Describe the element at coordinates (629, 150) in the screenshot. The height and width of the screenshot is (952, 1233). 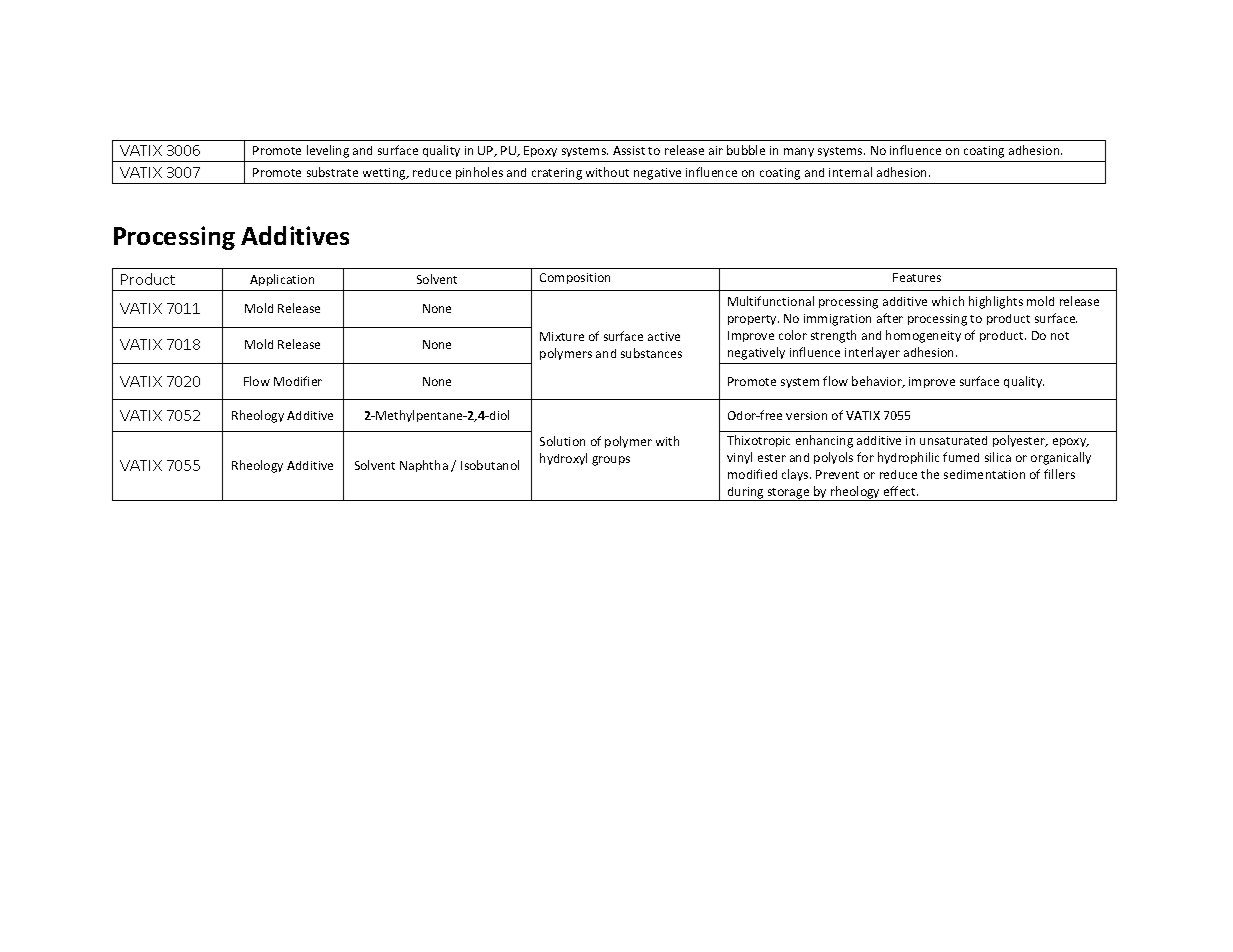
I see `Assist` at that location.
